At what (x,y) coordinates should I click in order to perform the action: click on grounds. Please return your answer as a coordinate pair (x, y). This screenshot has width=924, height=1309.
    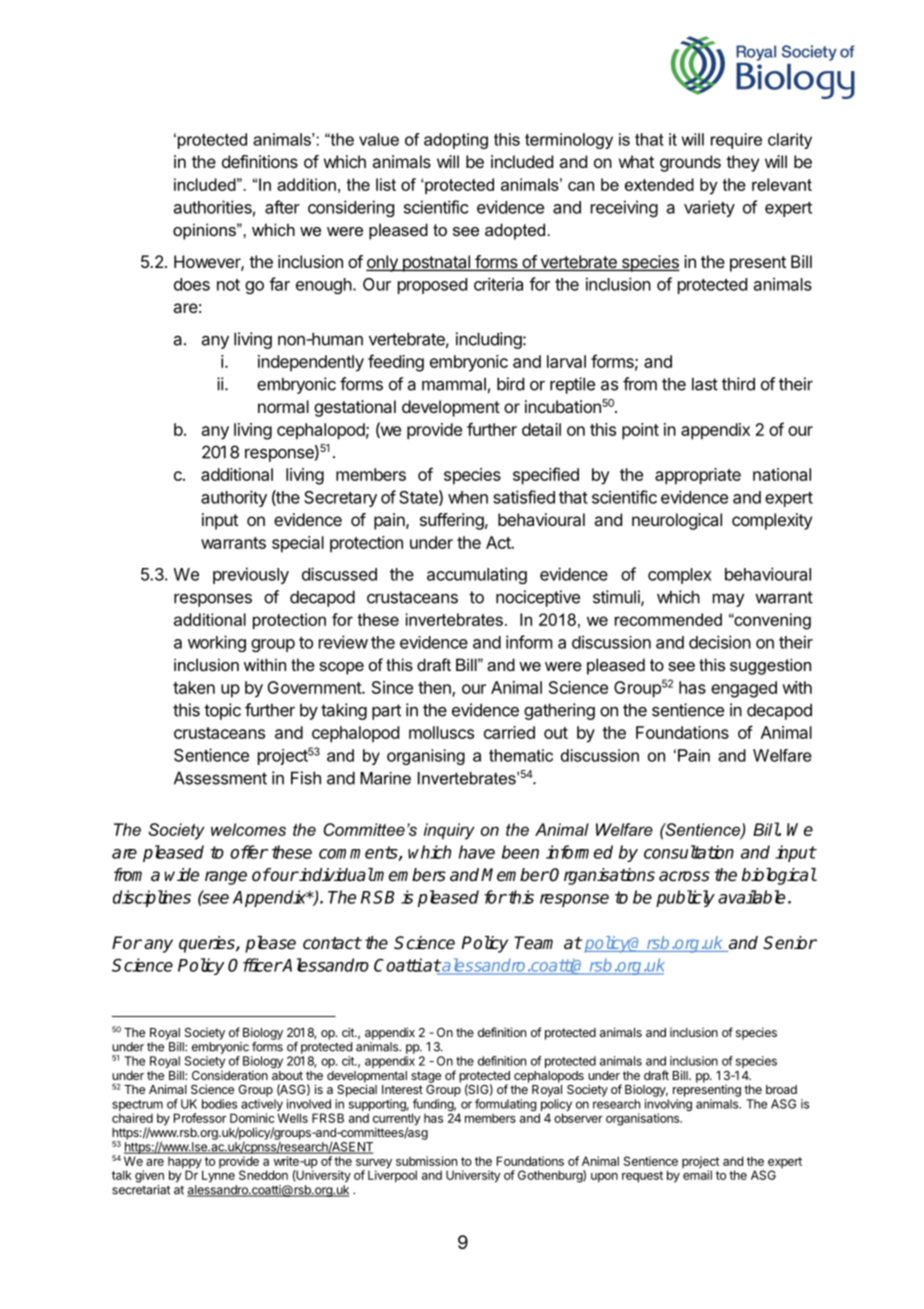
    Looking at the image, I should click on (690, 163).
